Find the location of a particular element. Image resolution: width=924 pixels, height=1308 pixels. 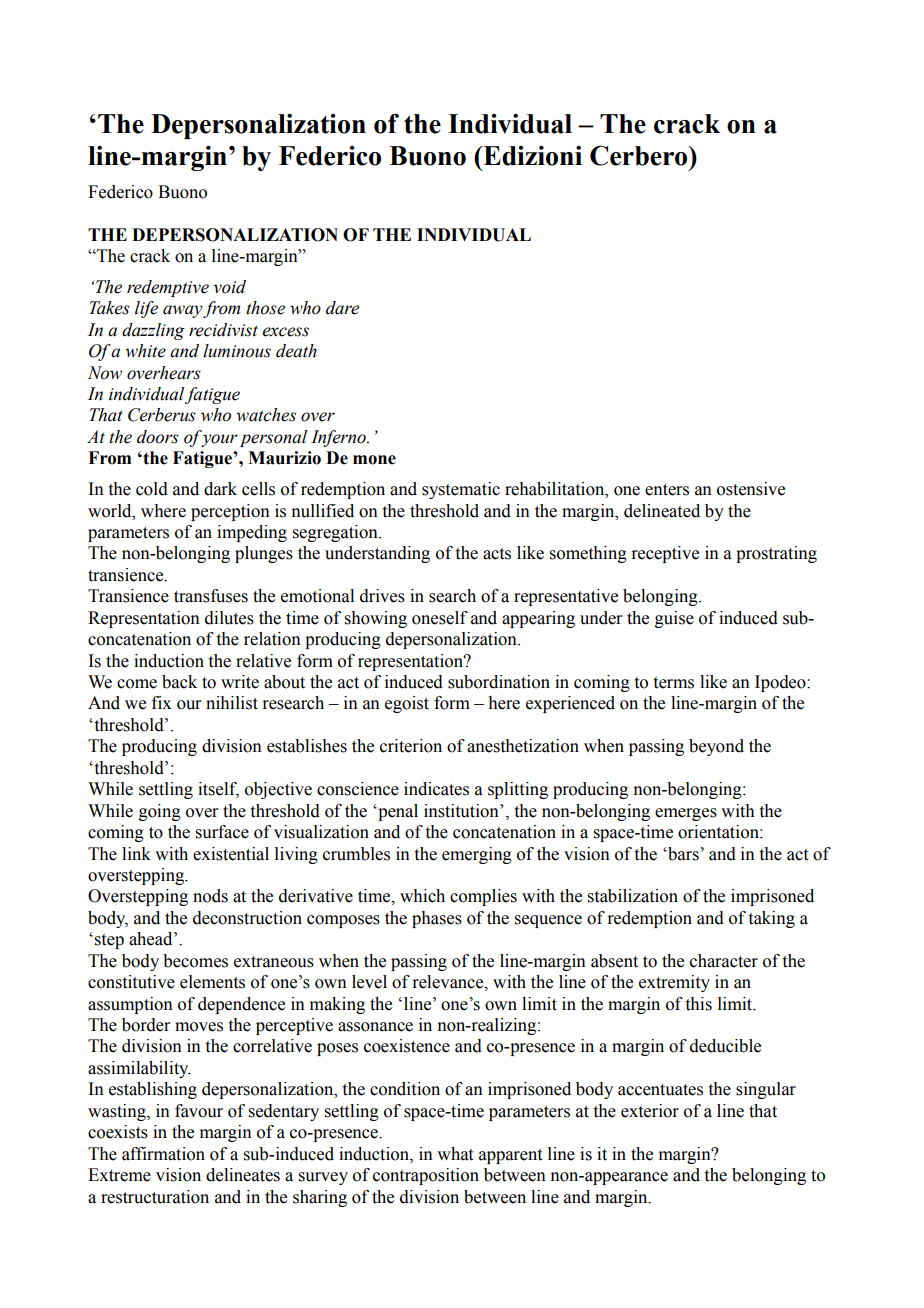

exterior is located at coordinates (650, 1111).
